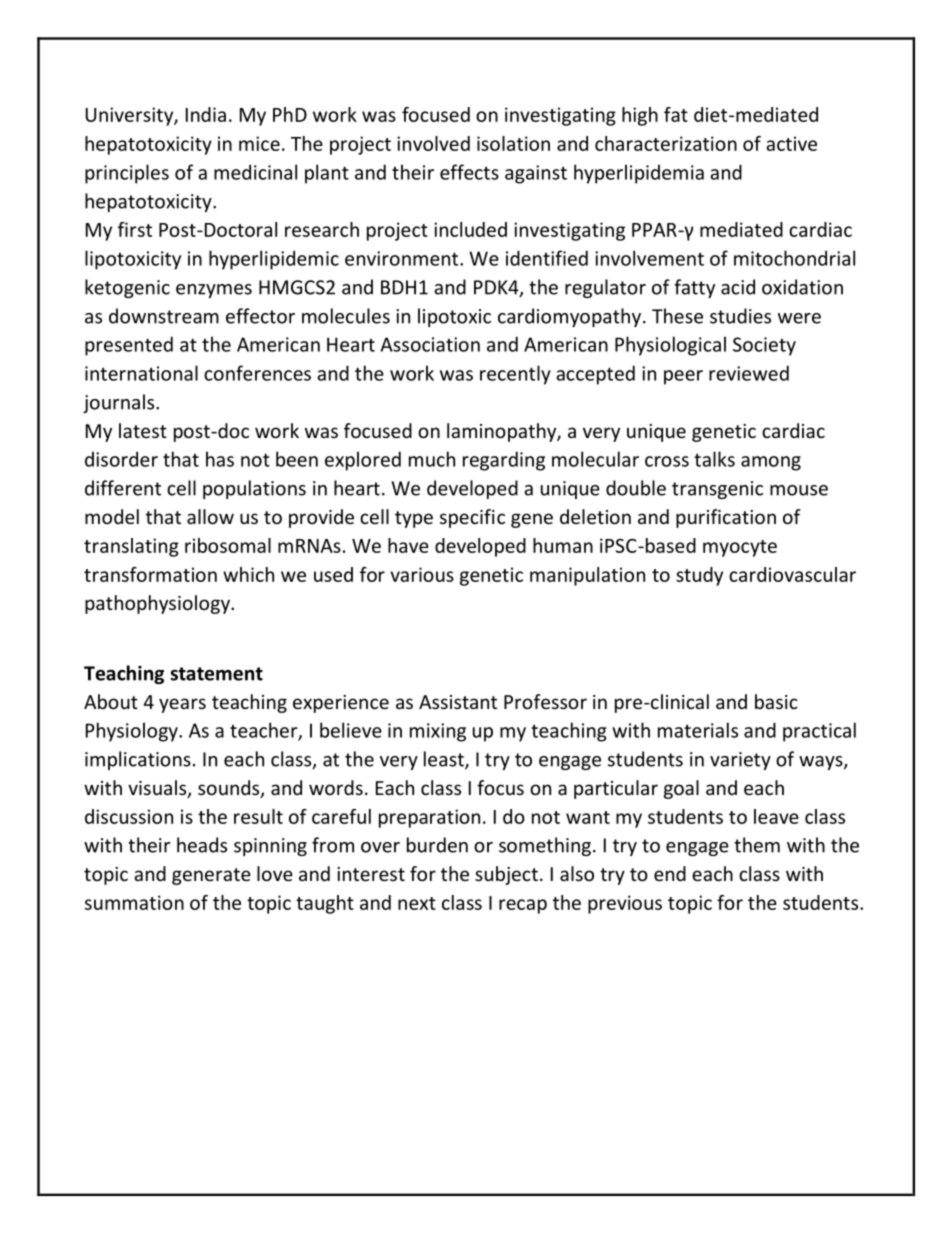  What do you see at coordinates (699, 576) in the document?
I see `study` at bounding box center [699, 576].
